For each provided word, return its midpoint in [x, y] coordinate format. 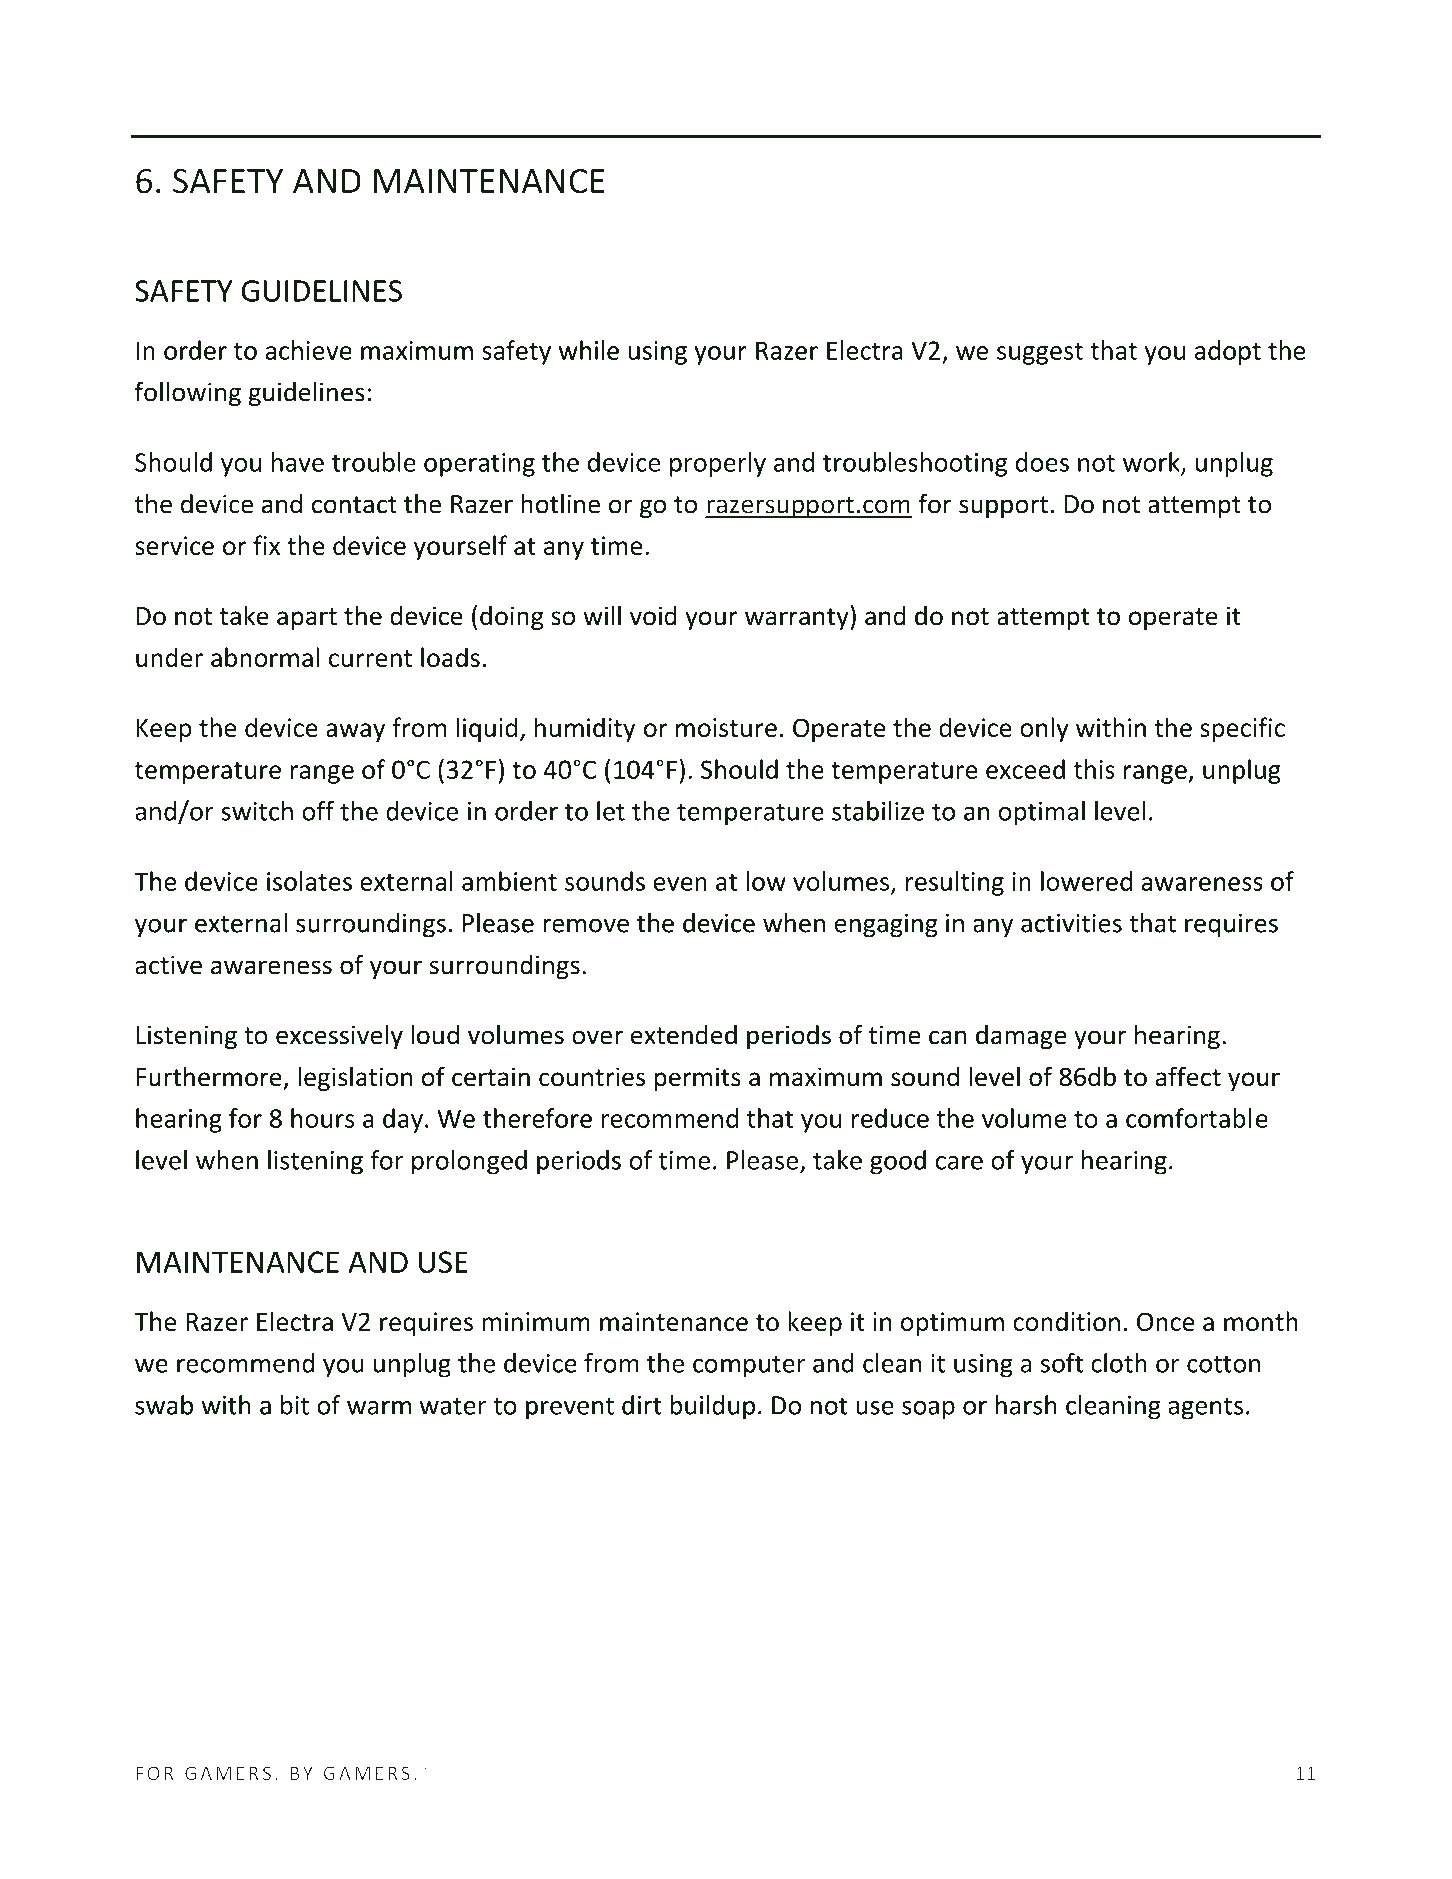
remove [586, 925]
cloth [1119, 1363]
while [589, 350]
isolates [309, 881]
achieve [308, 350]
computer [749, 1366]
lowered [1086, 881]
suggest [1040, 354]
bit [295, 1405]
